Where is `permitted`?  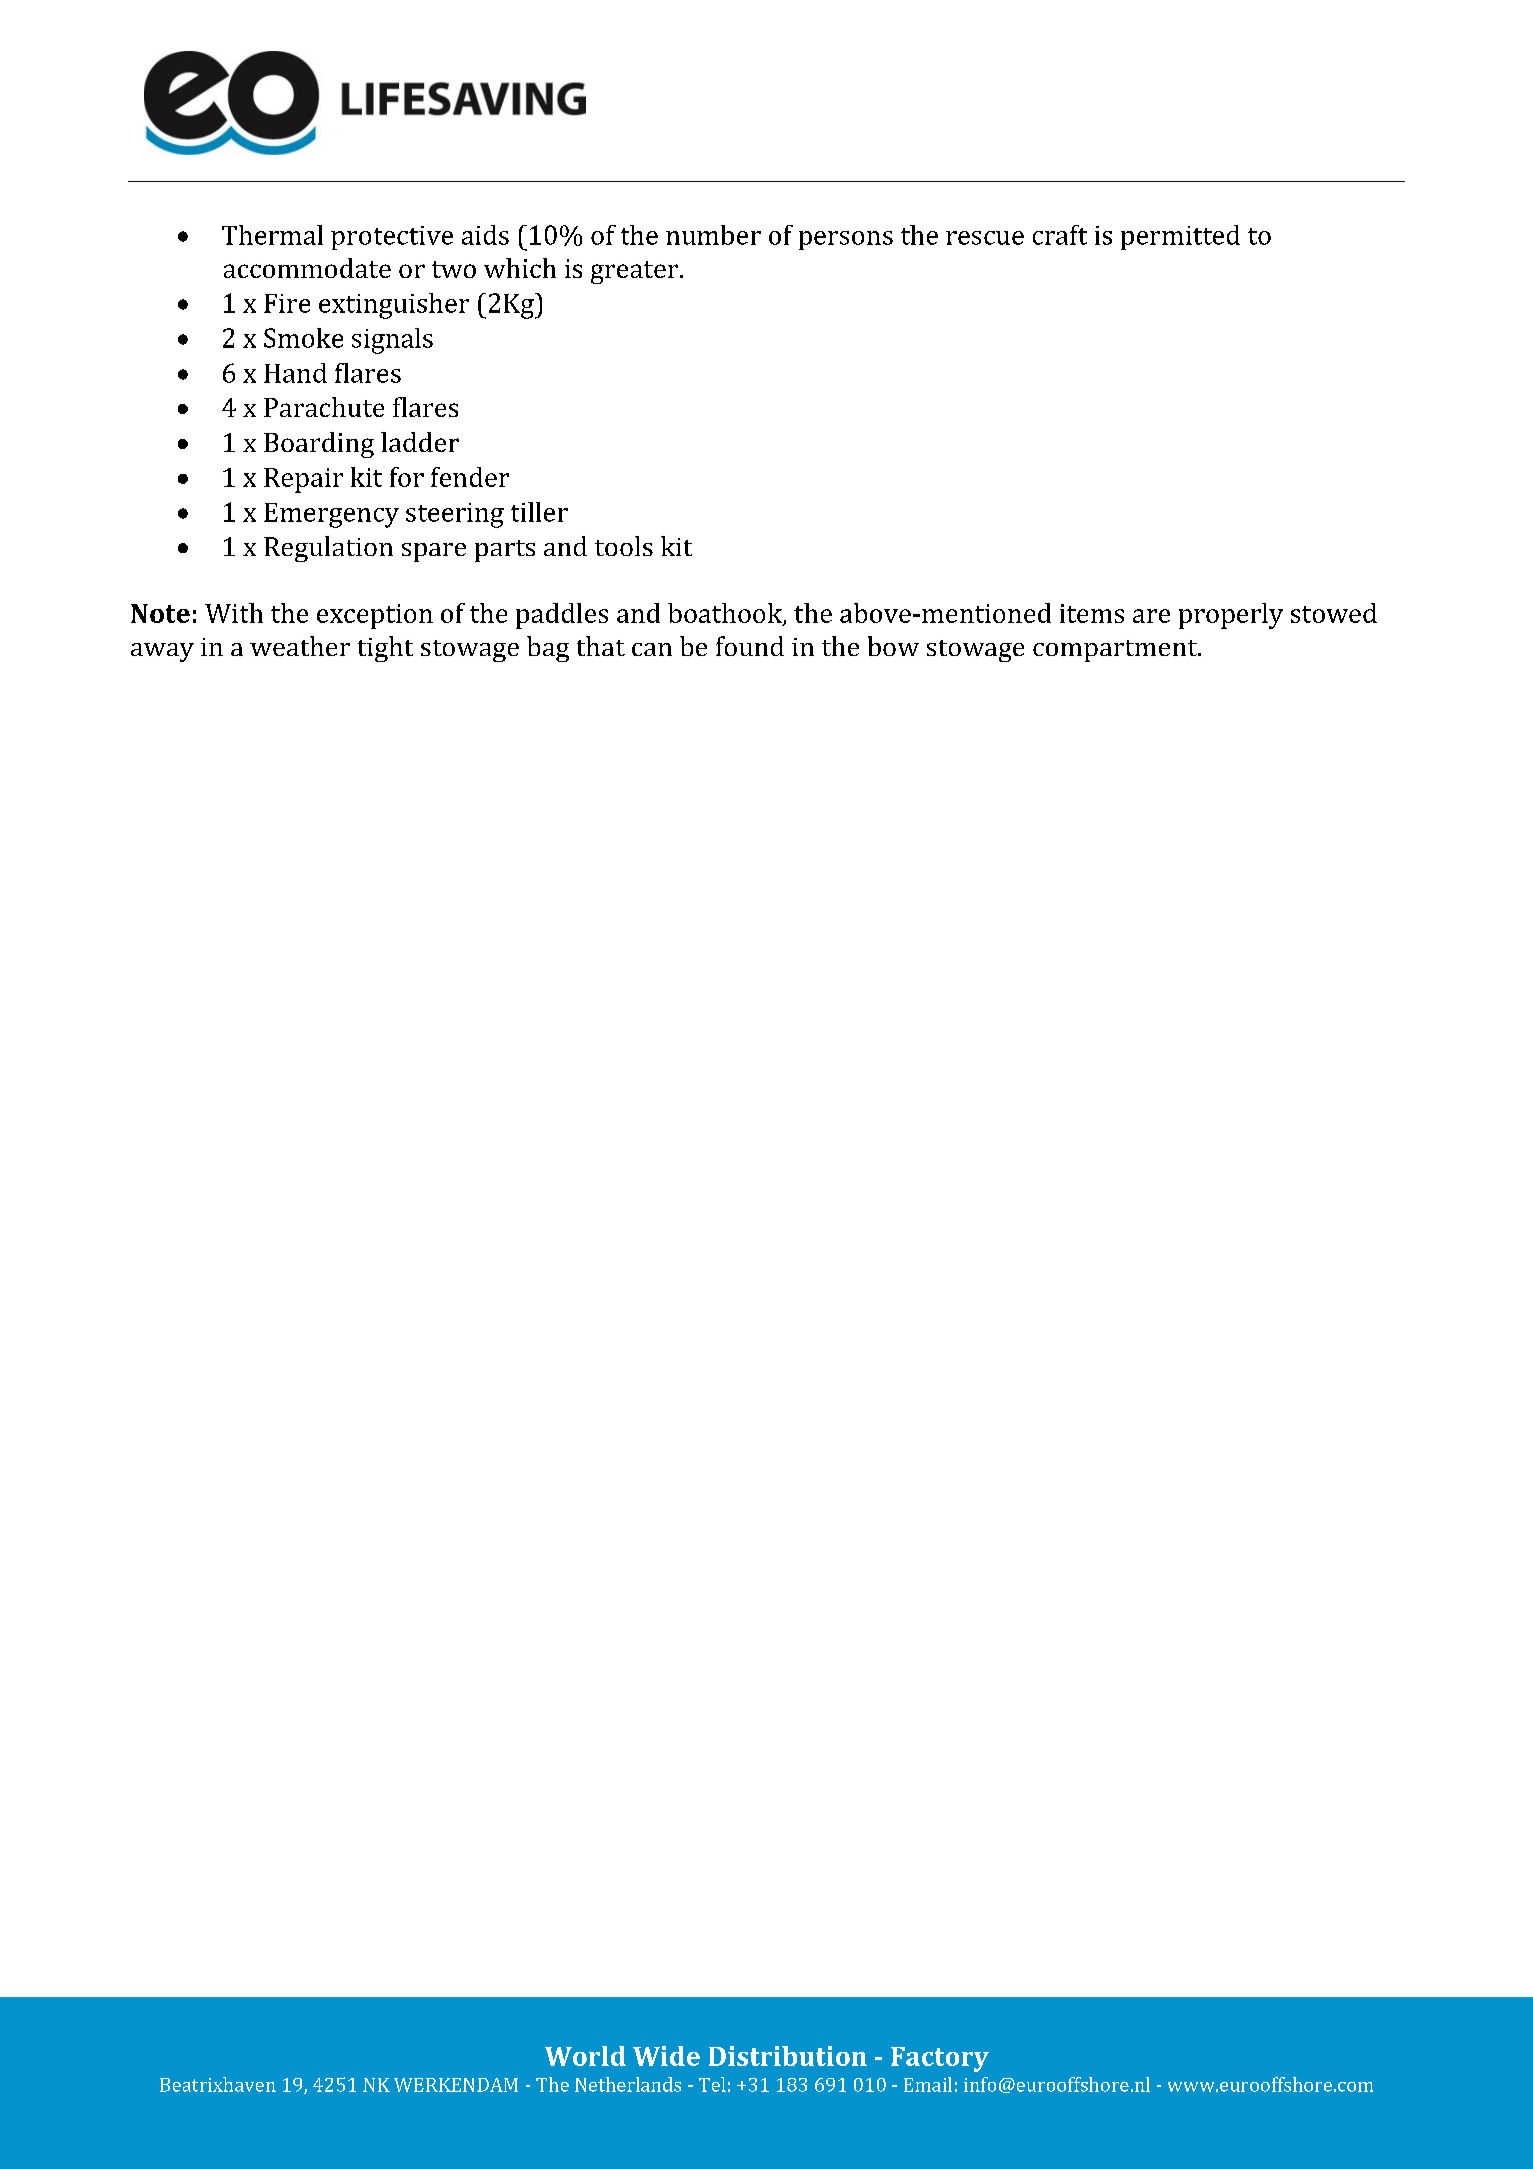 permitted is located at coordinates (1180, 237).
